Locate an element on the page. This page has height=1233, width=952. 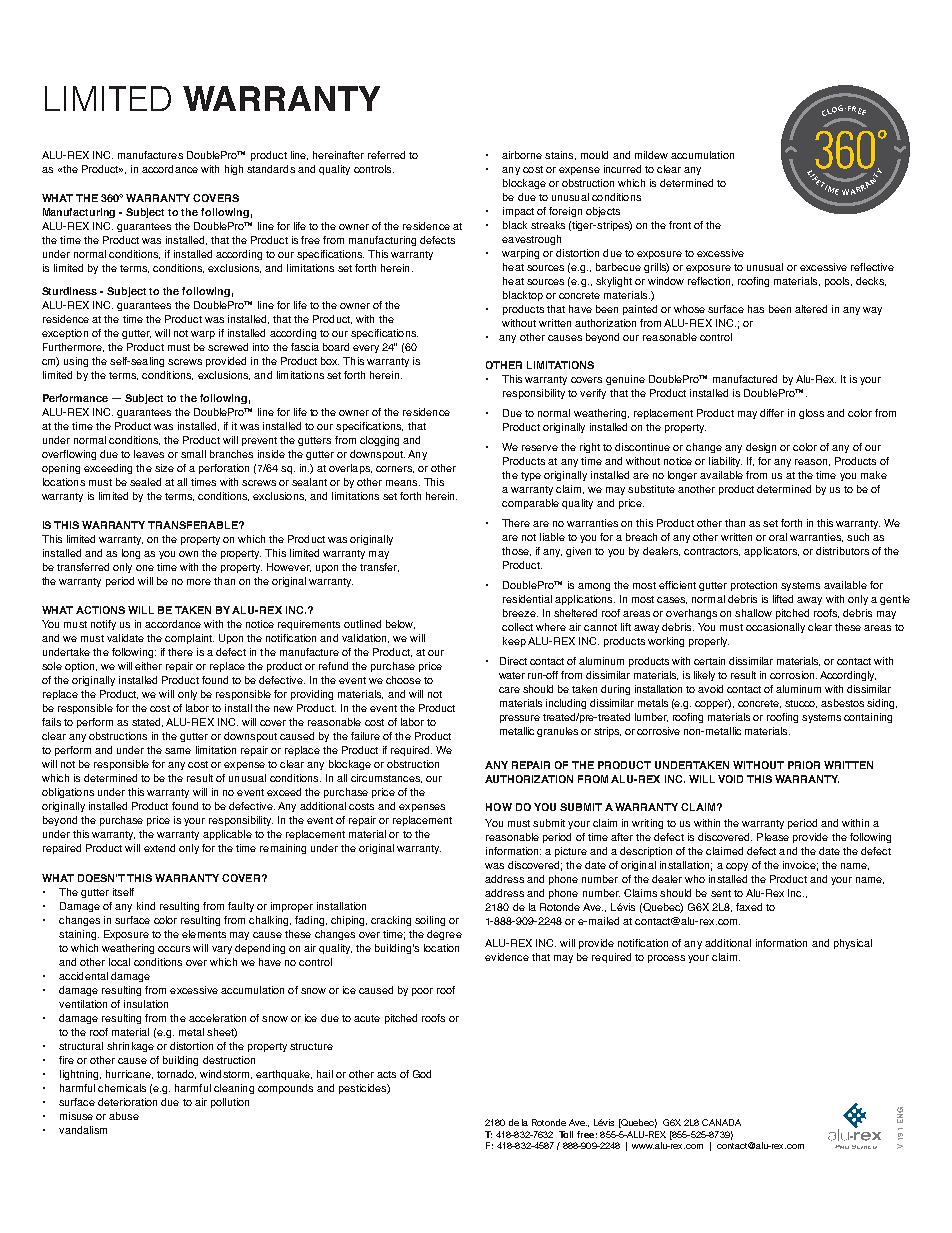
copy is located at coordinates (737, 867).
